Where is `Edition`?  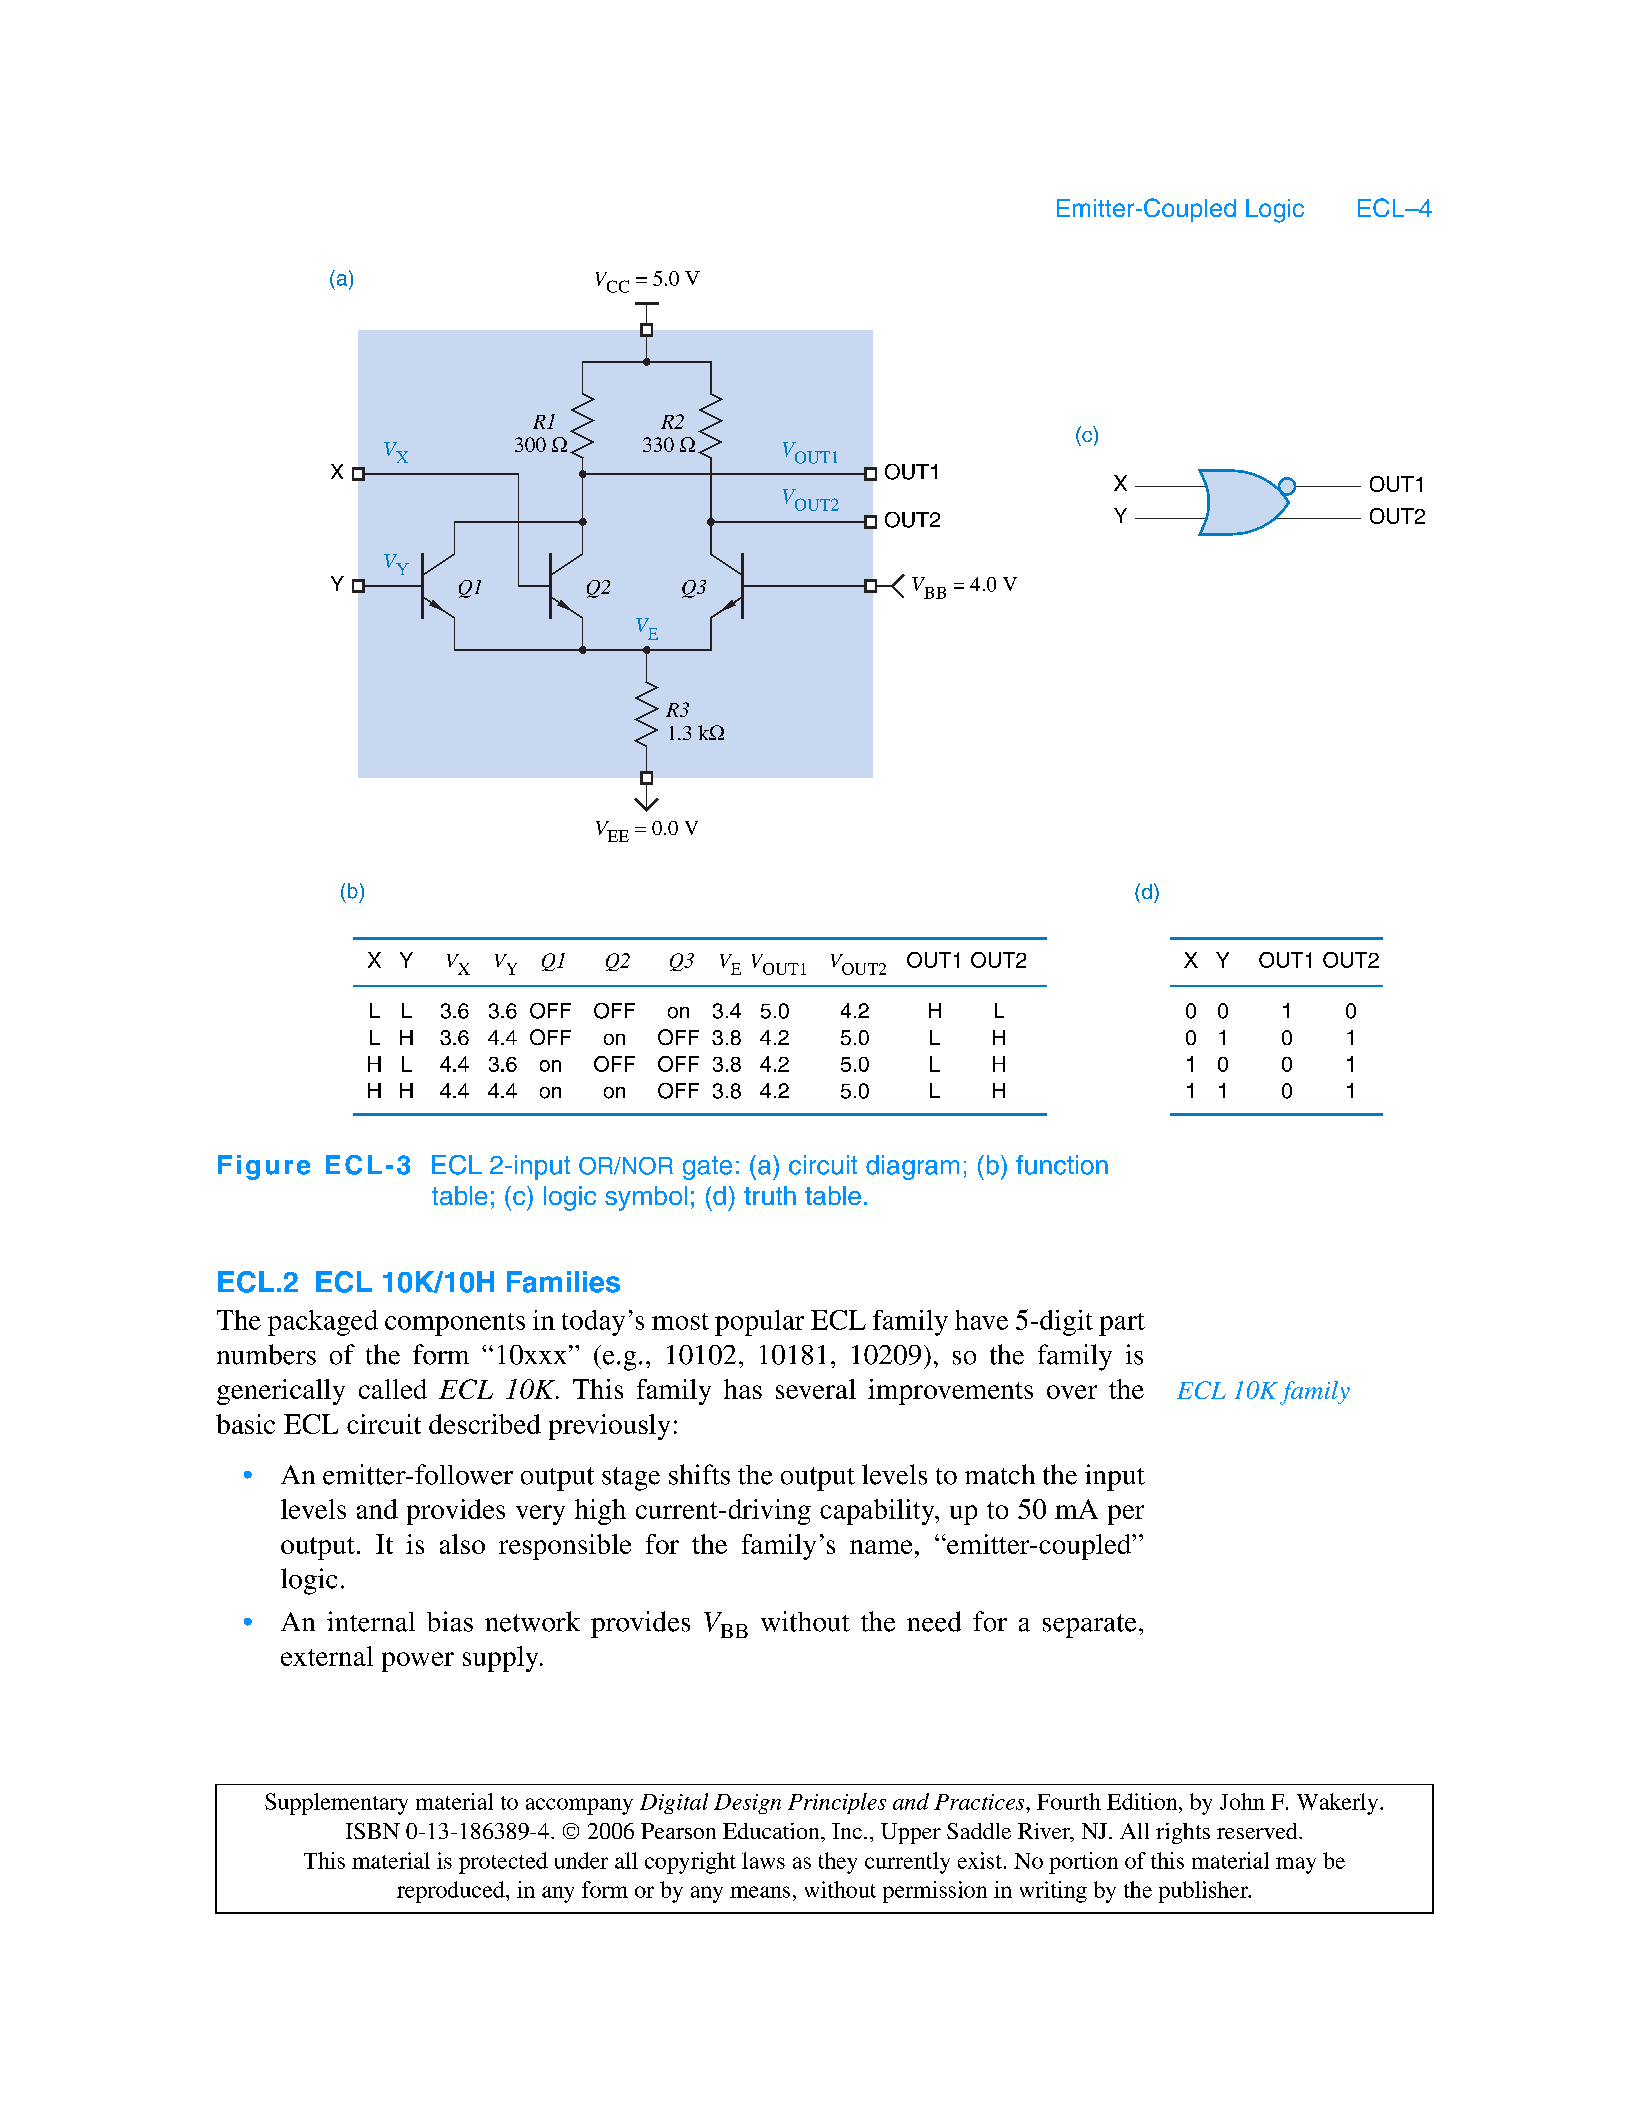 Edition is located at coordinates (1143, 1801).
